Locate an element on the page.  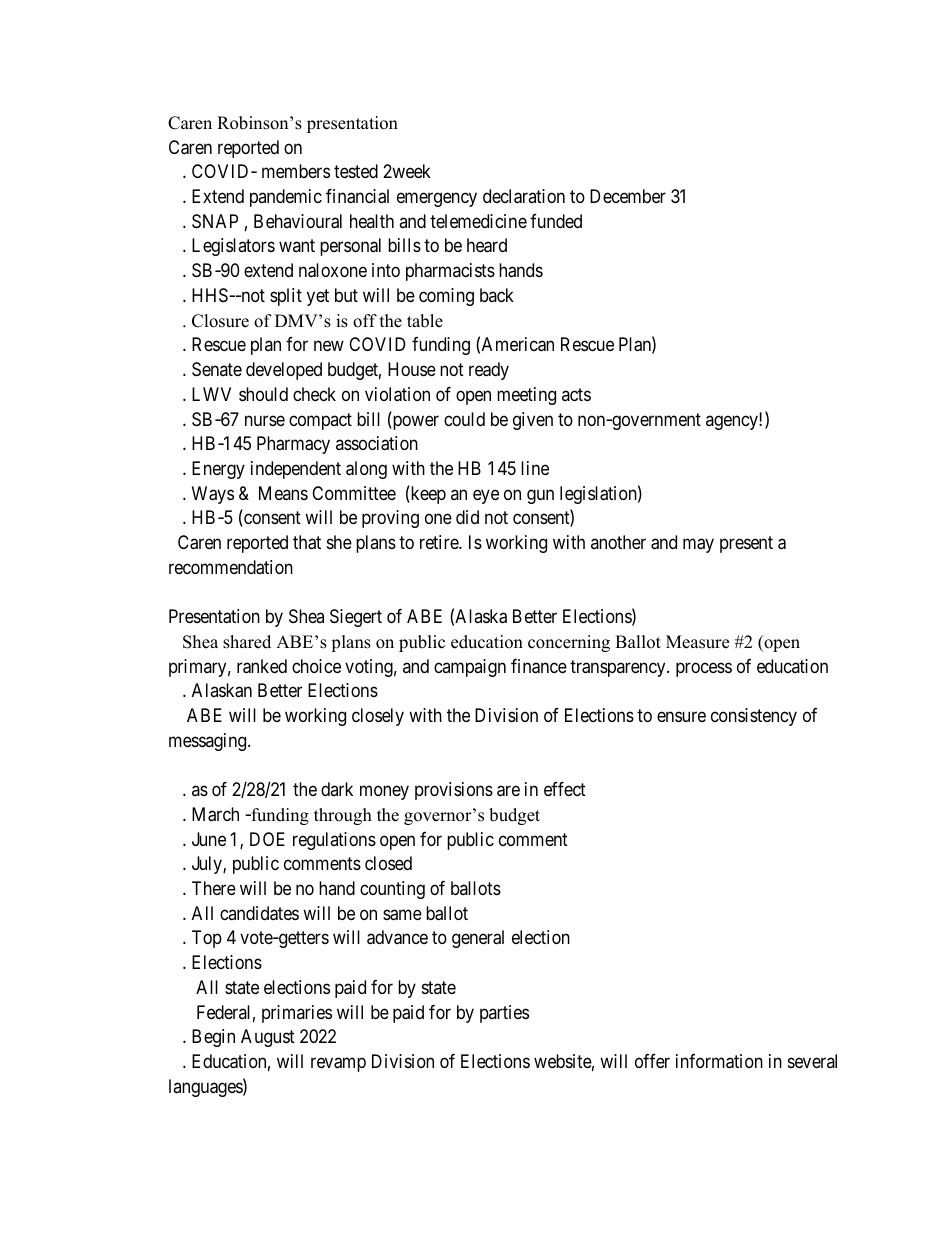
pandemic is located at coordinates (286, 198).
